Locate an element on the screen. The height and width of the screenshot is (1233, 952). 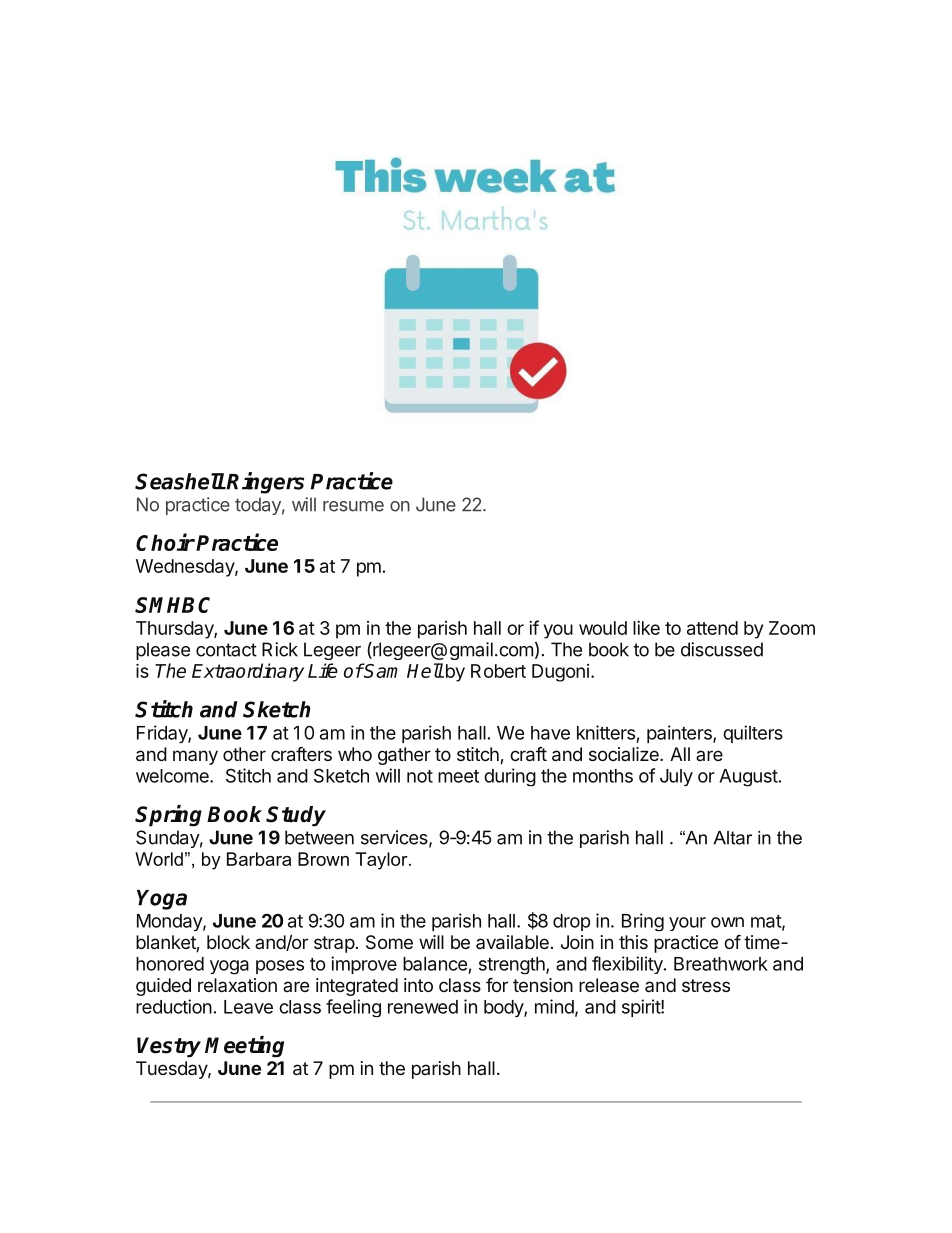
attend is located at coordinates (712, 628).
